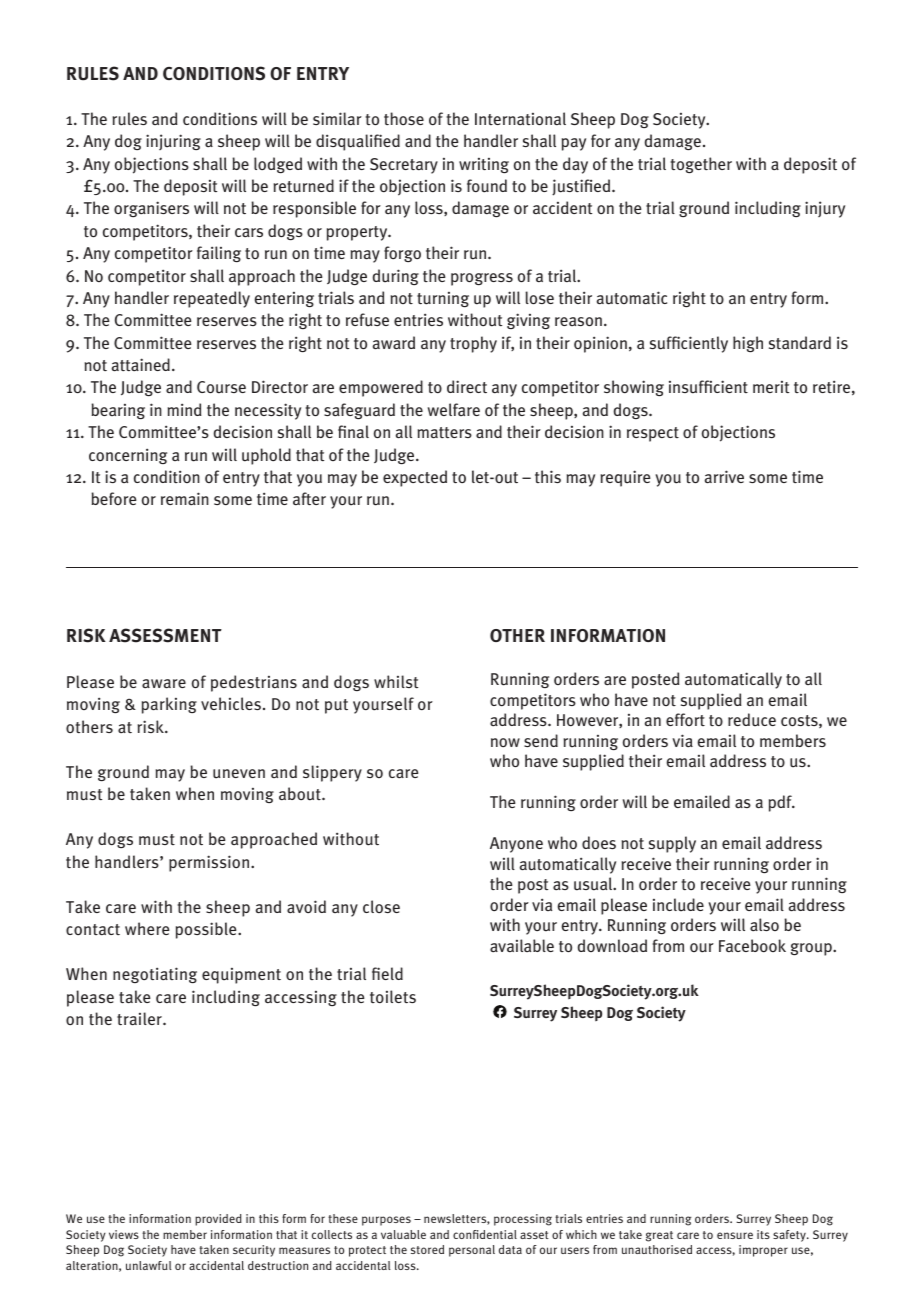  Describe the element at coordinates (484, 165) in the screenshot. I see `writing` at that location.
